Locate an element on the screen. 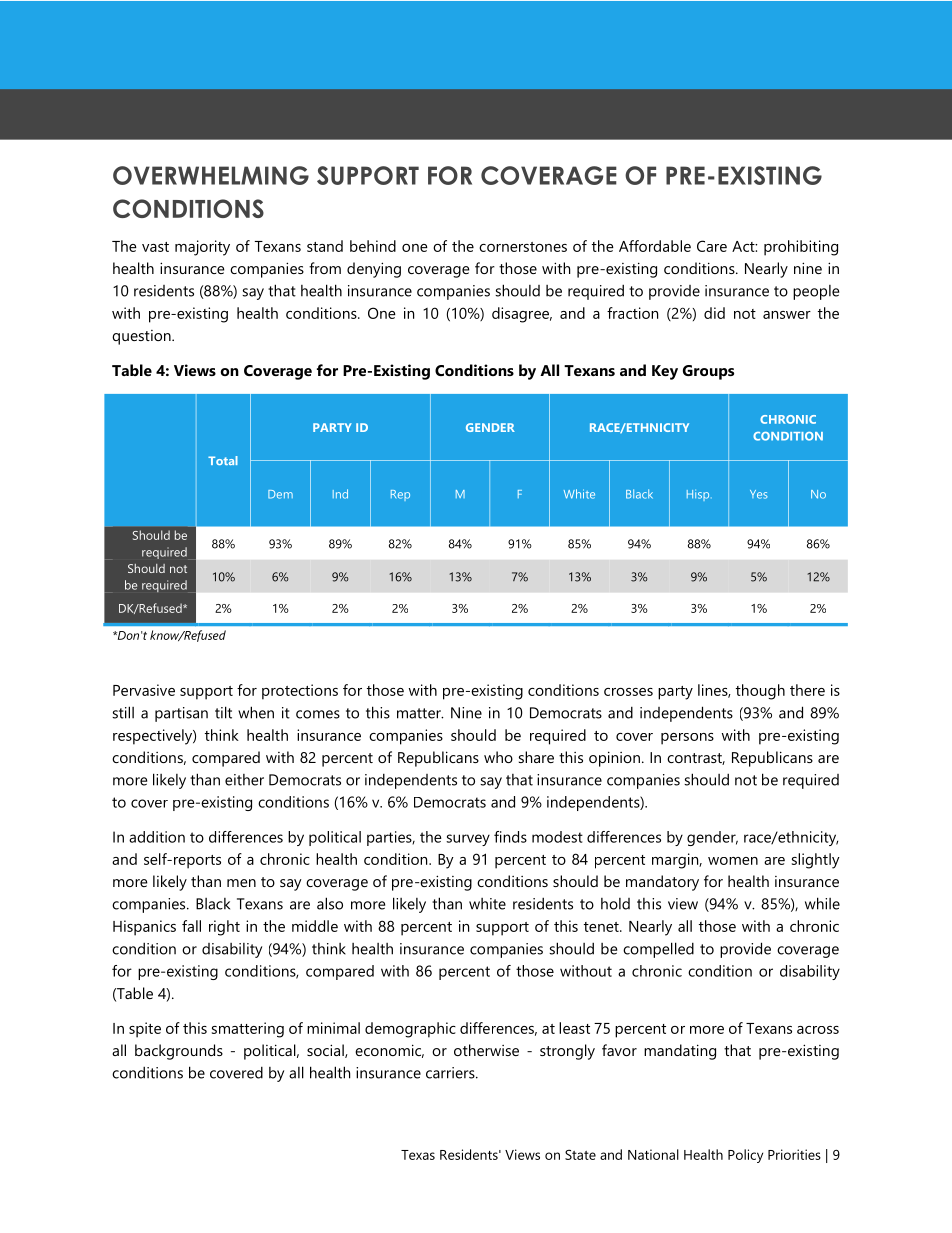  who is located at coordinates (498, 757).
